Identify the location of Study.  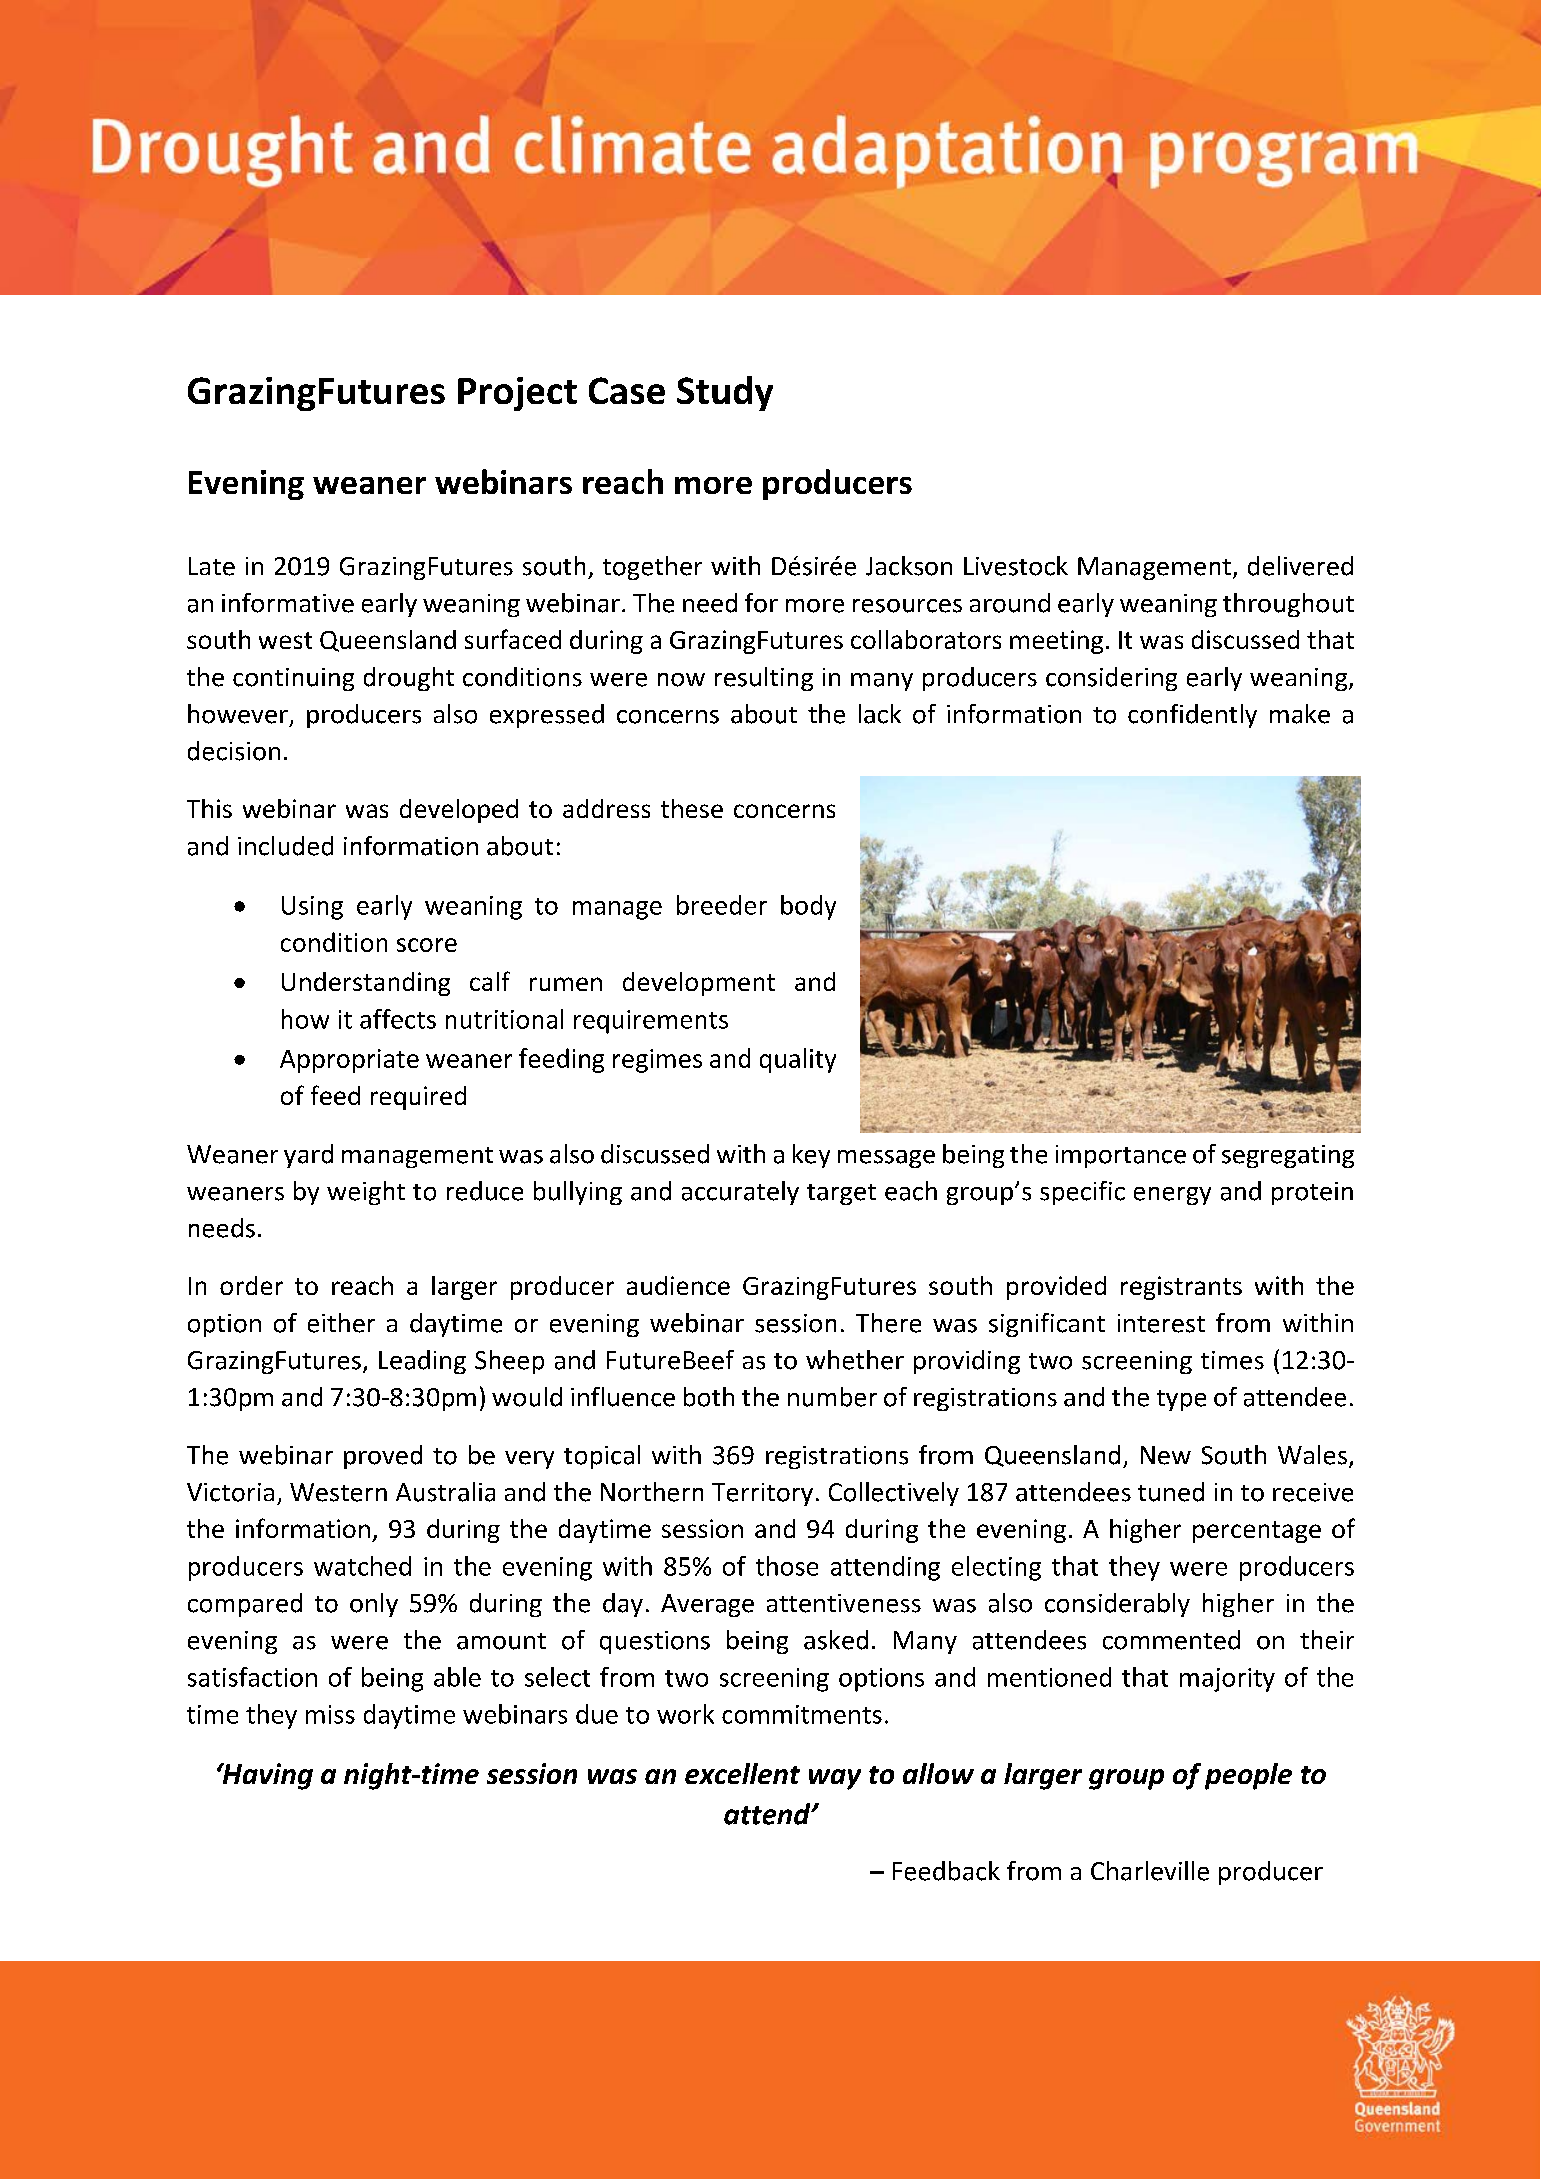
(725, 393).
